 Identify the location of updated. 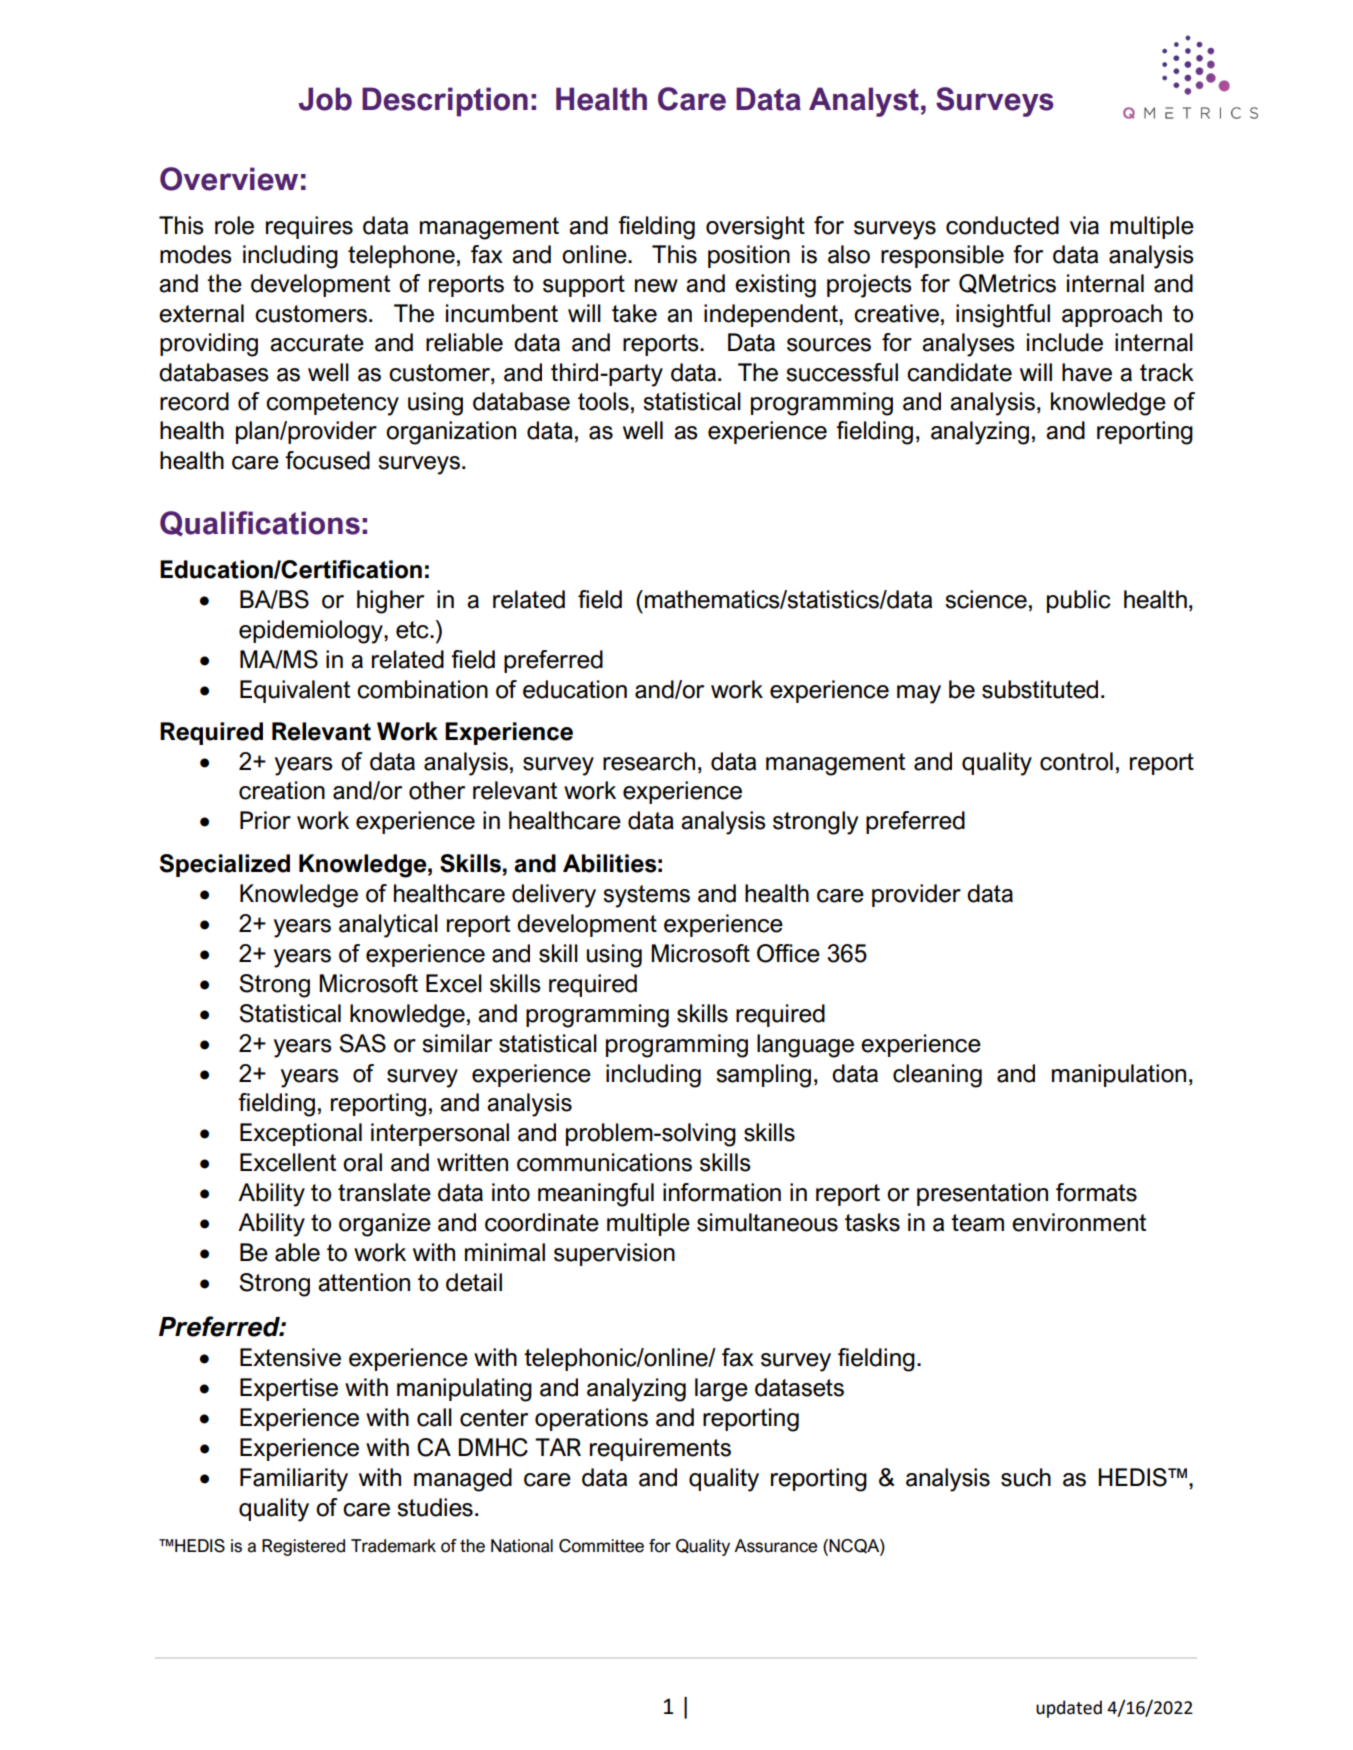
(1069, 1709).
